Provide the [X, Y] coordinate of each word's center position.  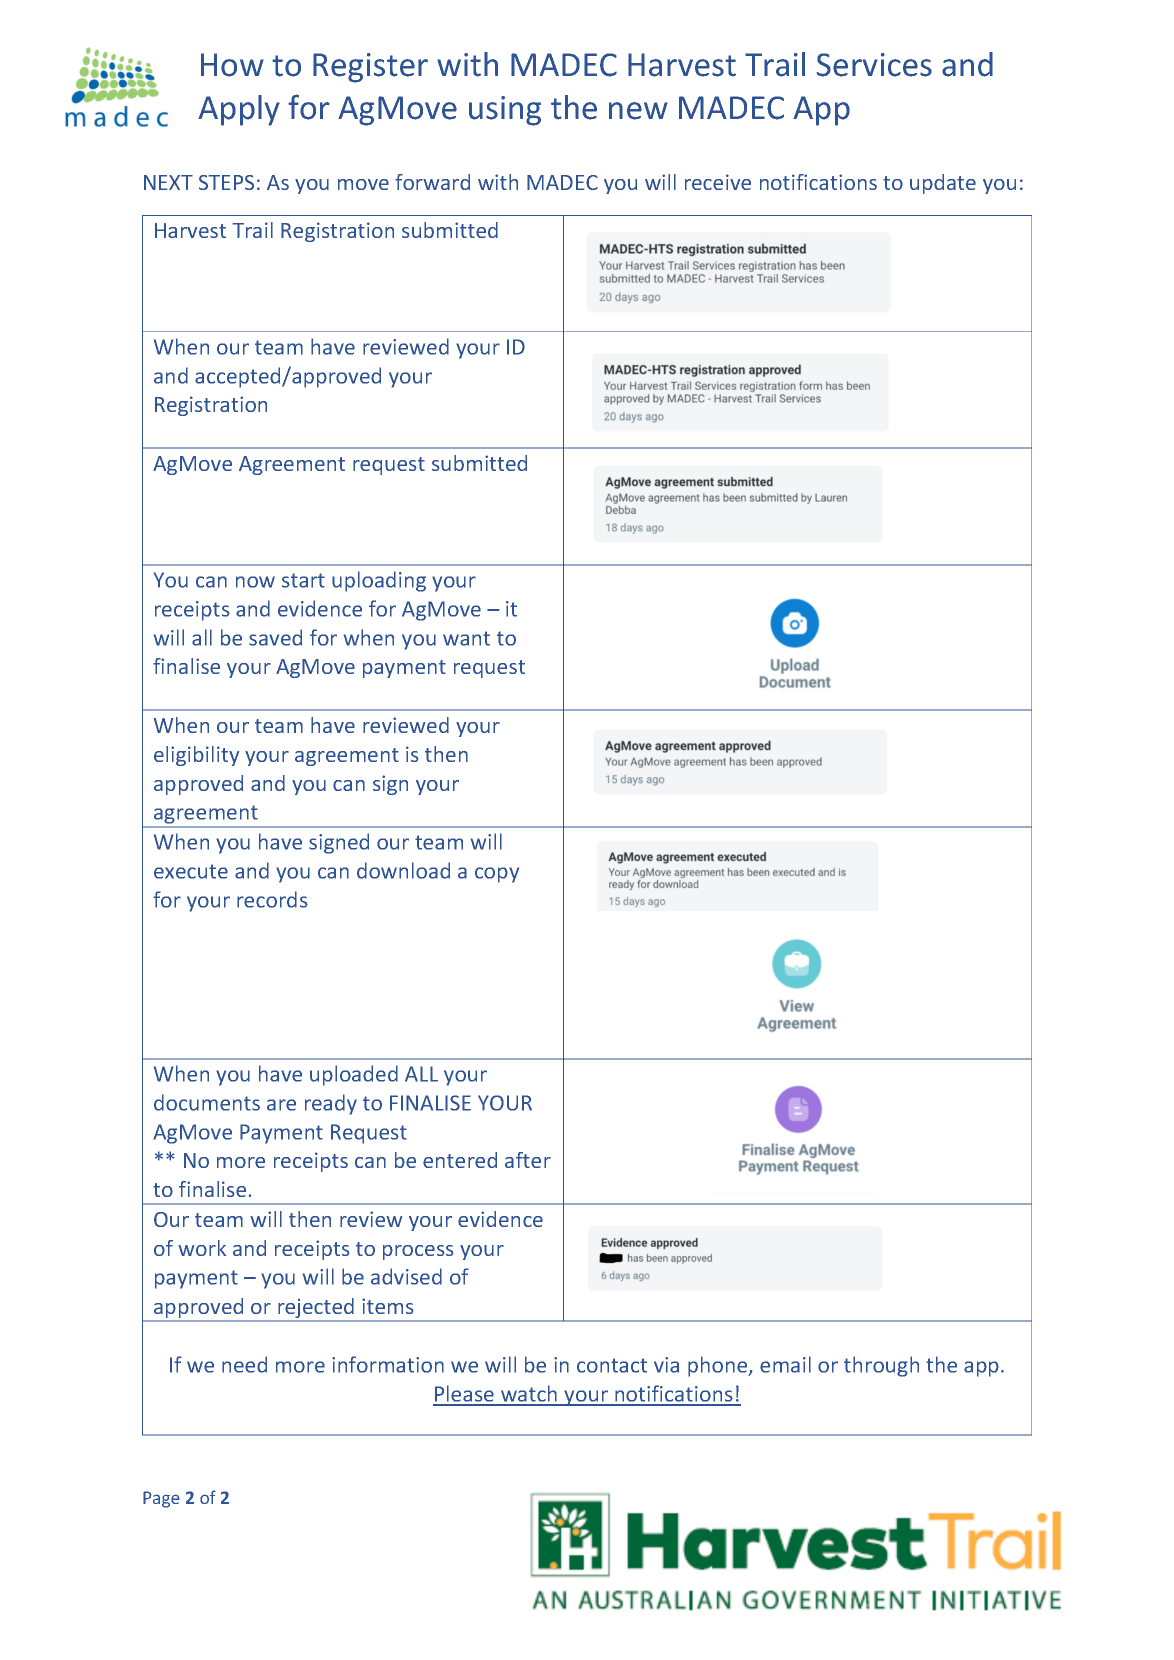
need [244, 1364]
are [281, 1105]
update [943, 184]
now [255, 582]
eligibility [196, 756]
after [528, 1160]
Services [874, 65]
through [881, 1366]
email [785, 1364]
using [505, 111]
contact [612, 1365]
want [466, 638]
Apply [239, 110]
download [403, 870]
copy [497, 875]
